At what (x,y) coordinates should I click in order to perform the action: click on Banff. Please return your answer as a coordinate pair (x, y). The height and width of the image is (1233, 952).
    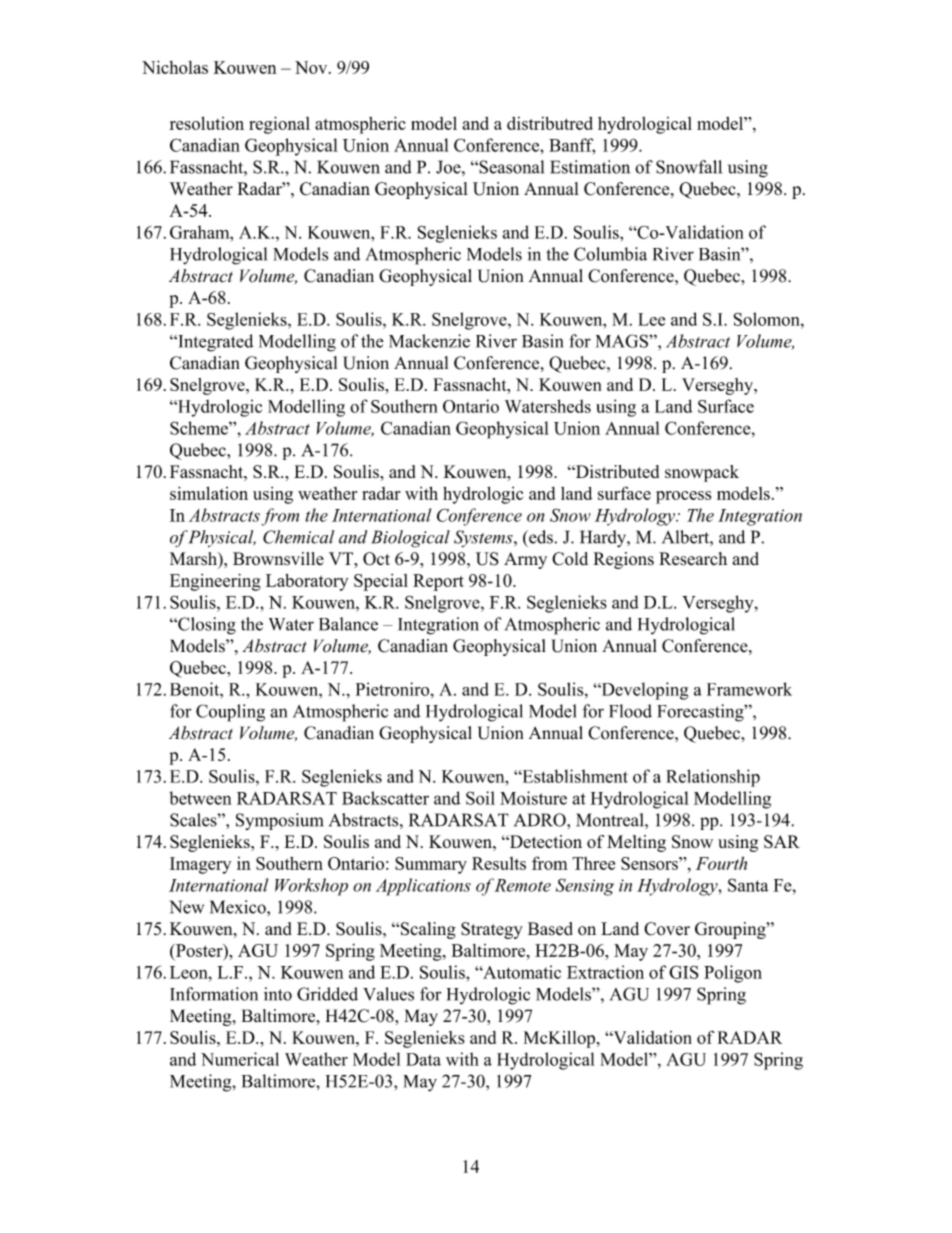
    Looking at the image, I should click on (572, 146).
